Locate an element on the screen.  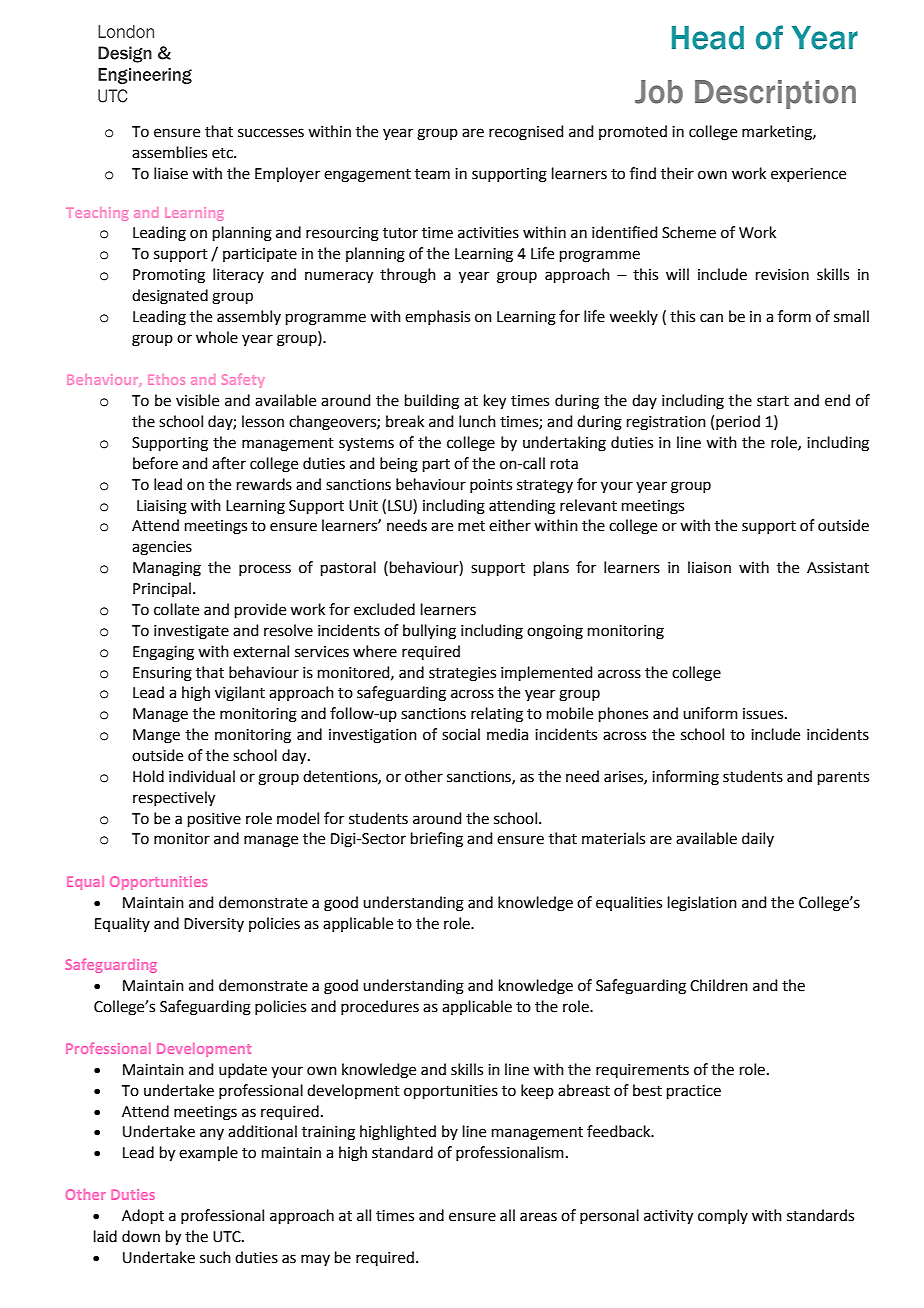
daily is located at coordinates (758, 839).
